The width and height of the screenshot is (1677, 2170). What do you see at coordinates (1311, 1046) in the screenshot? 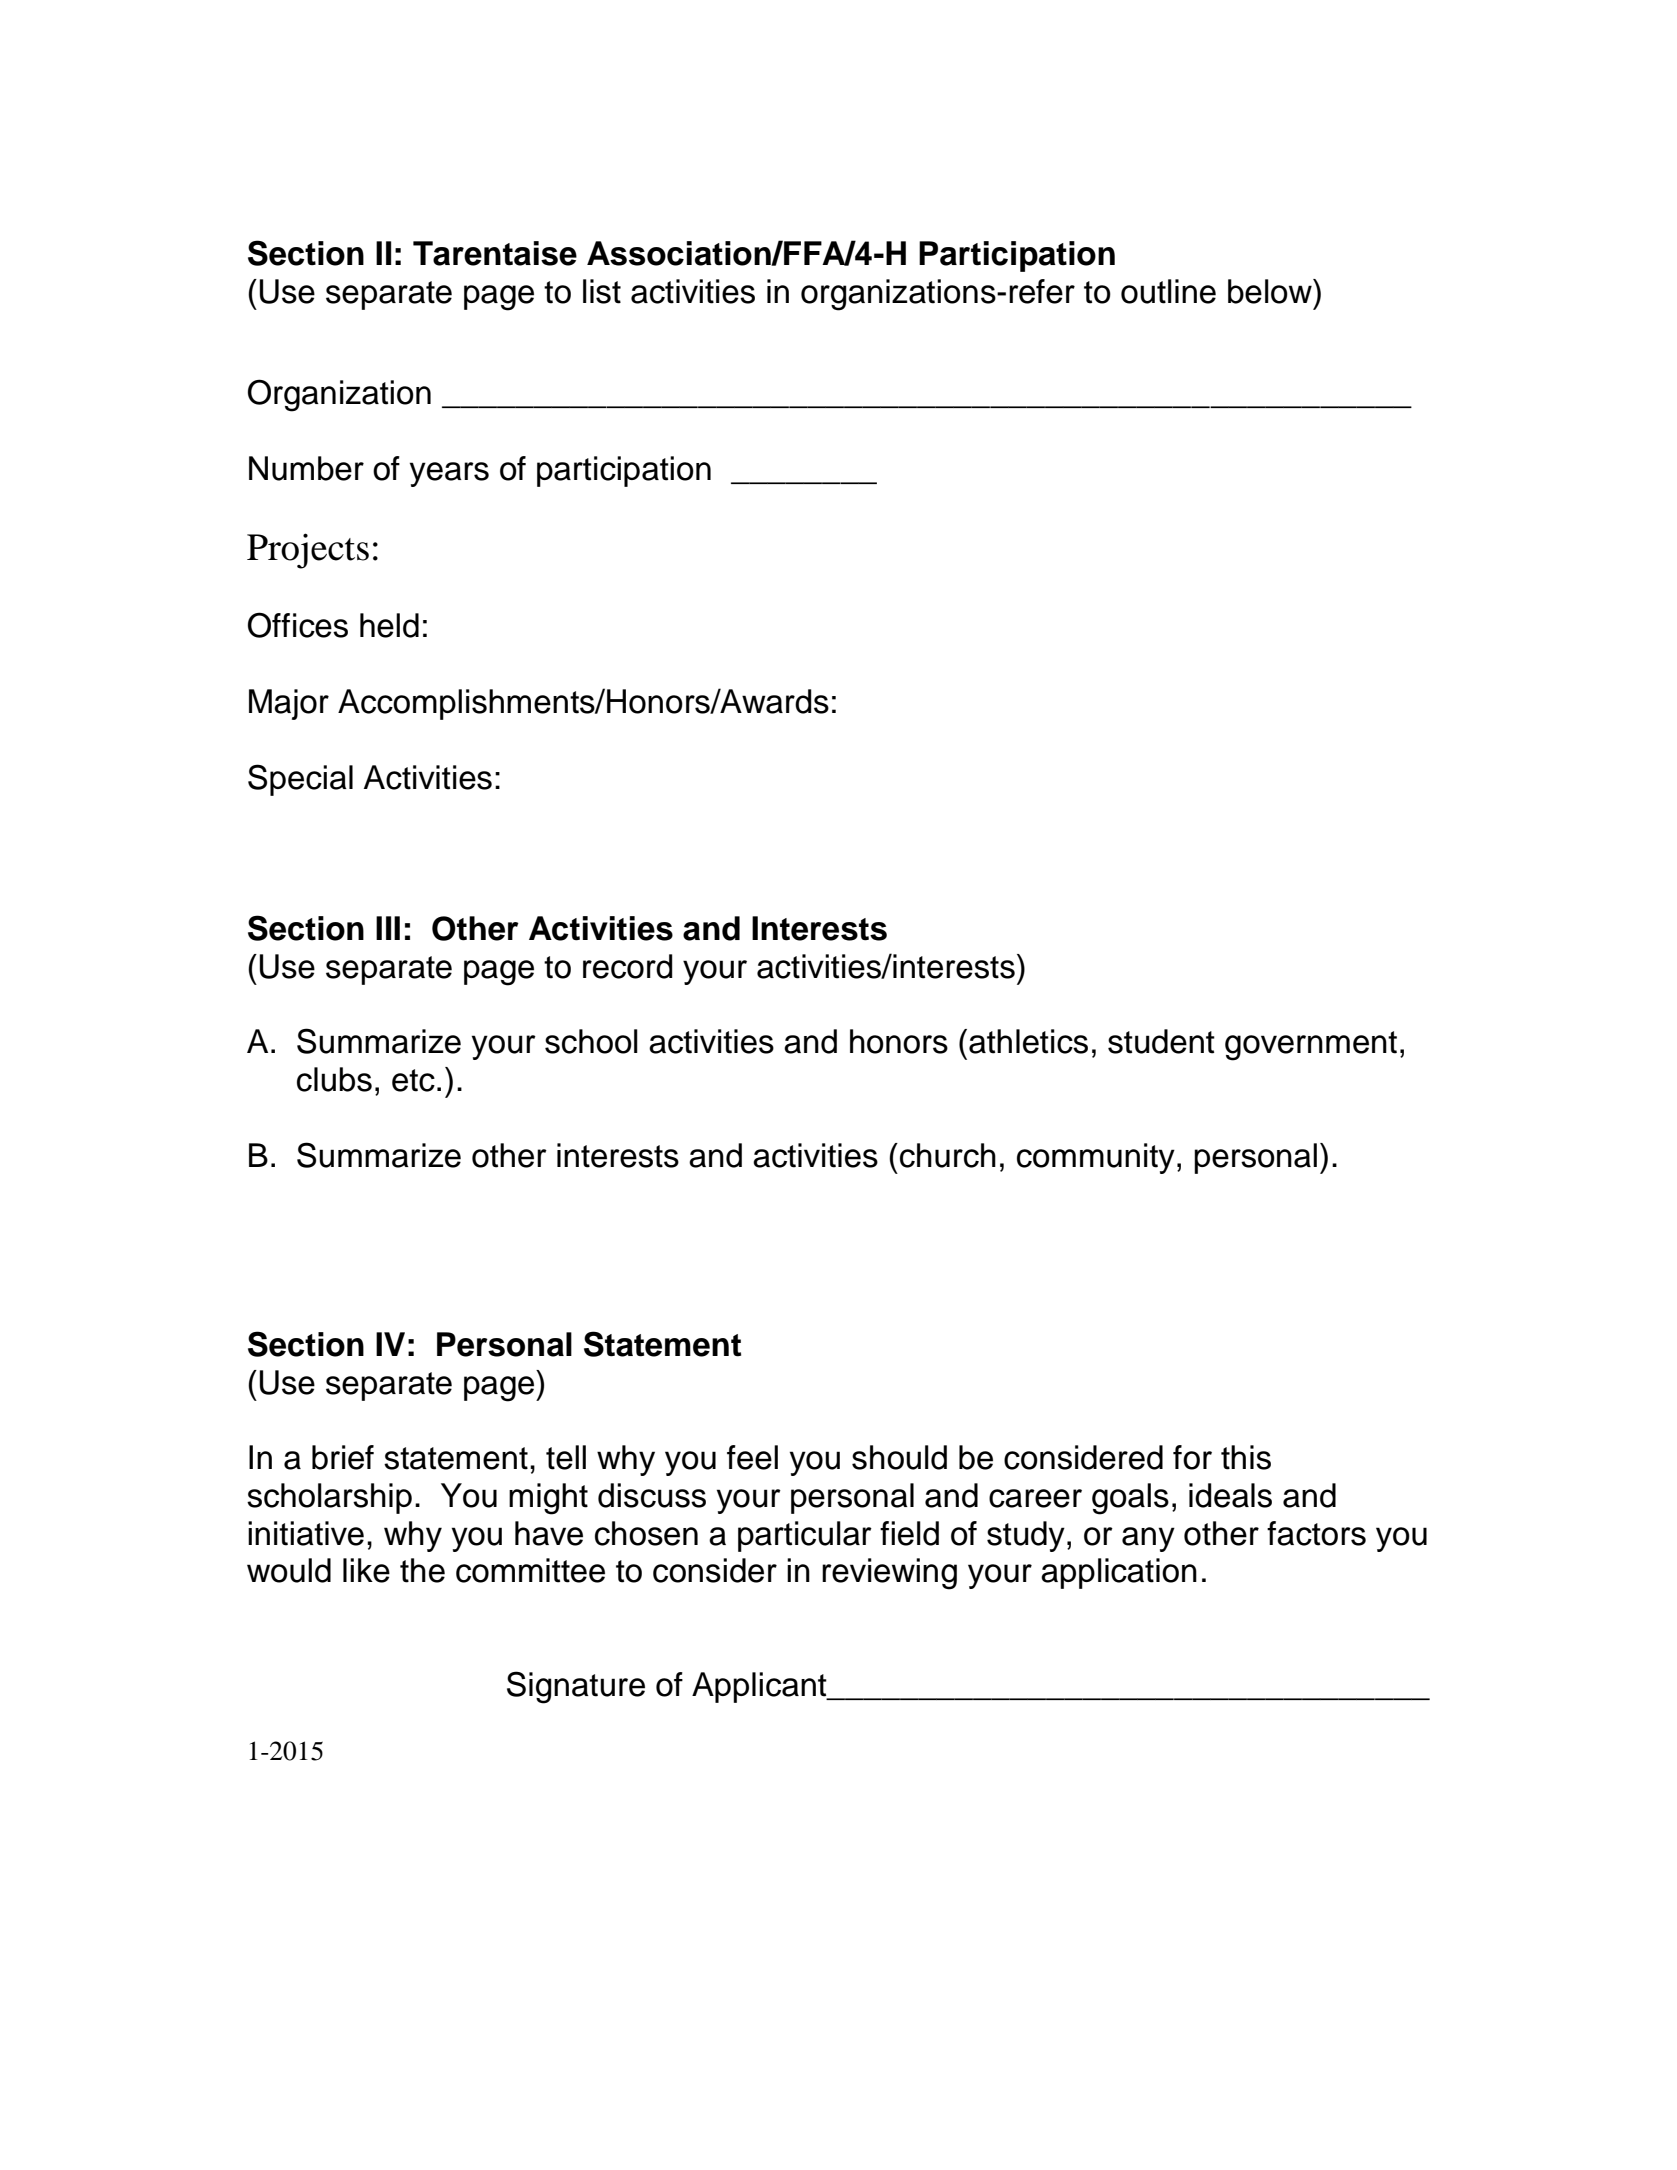
I see `government` at bounding box center [1311, 1046].
